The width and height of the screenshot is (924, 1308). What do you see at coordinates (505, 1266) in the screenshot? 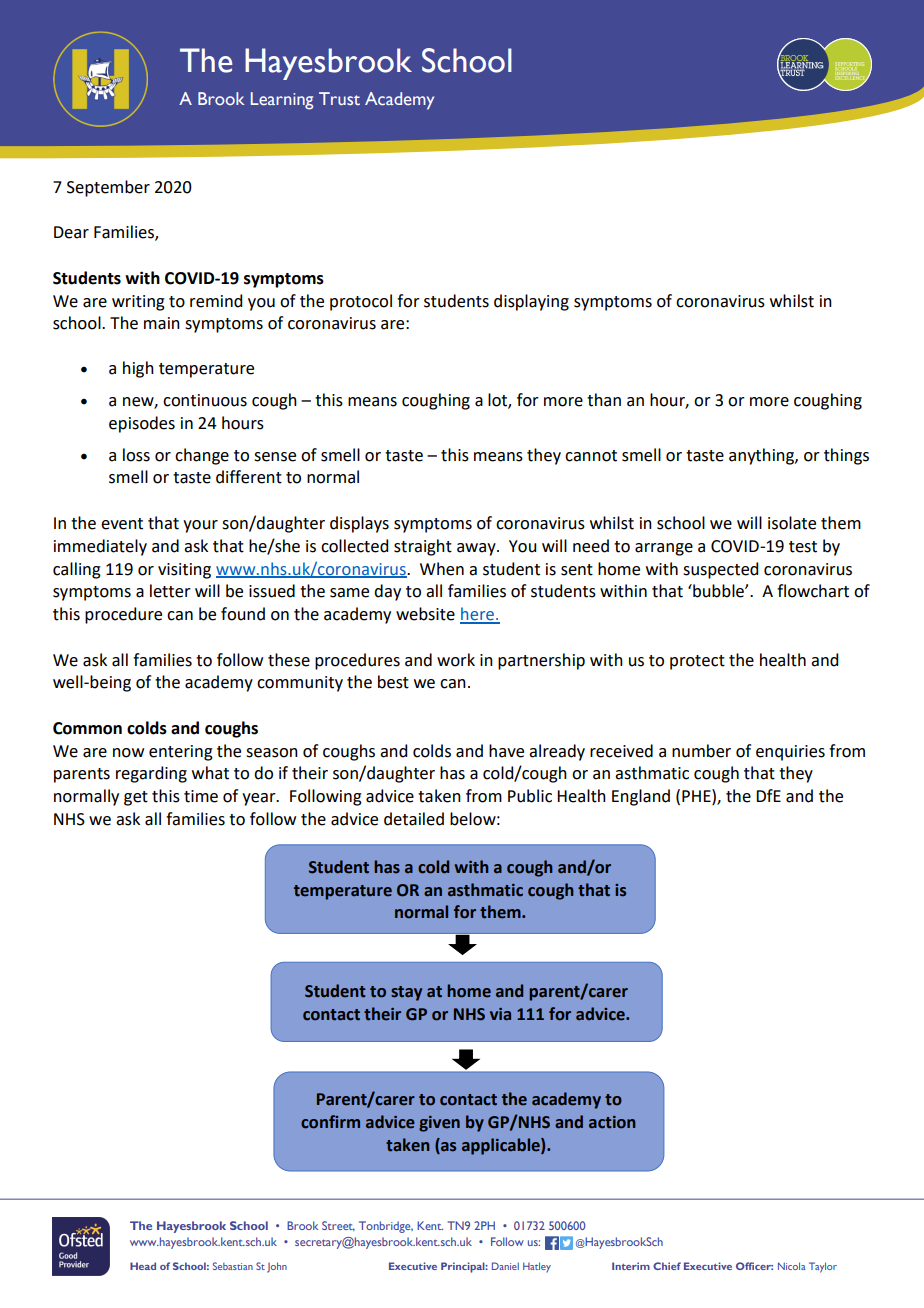
I see `Daniel` at bounding box center [505, 1266].
